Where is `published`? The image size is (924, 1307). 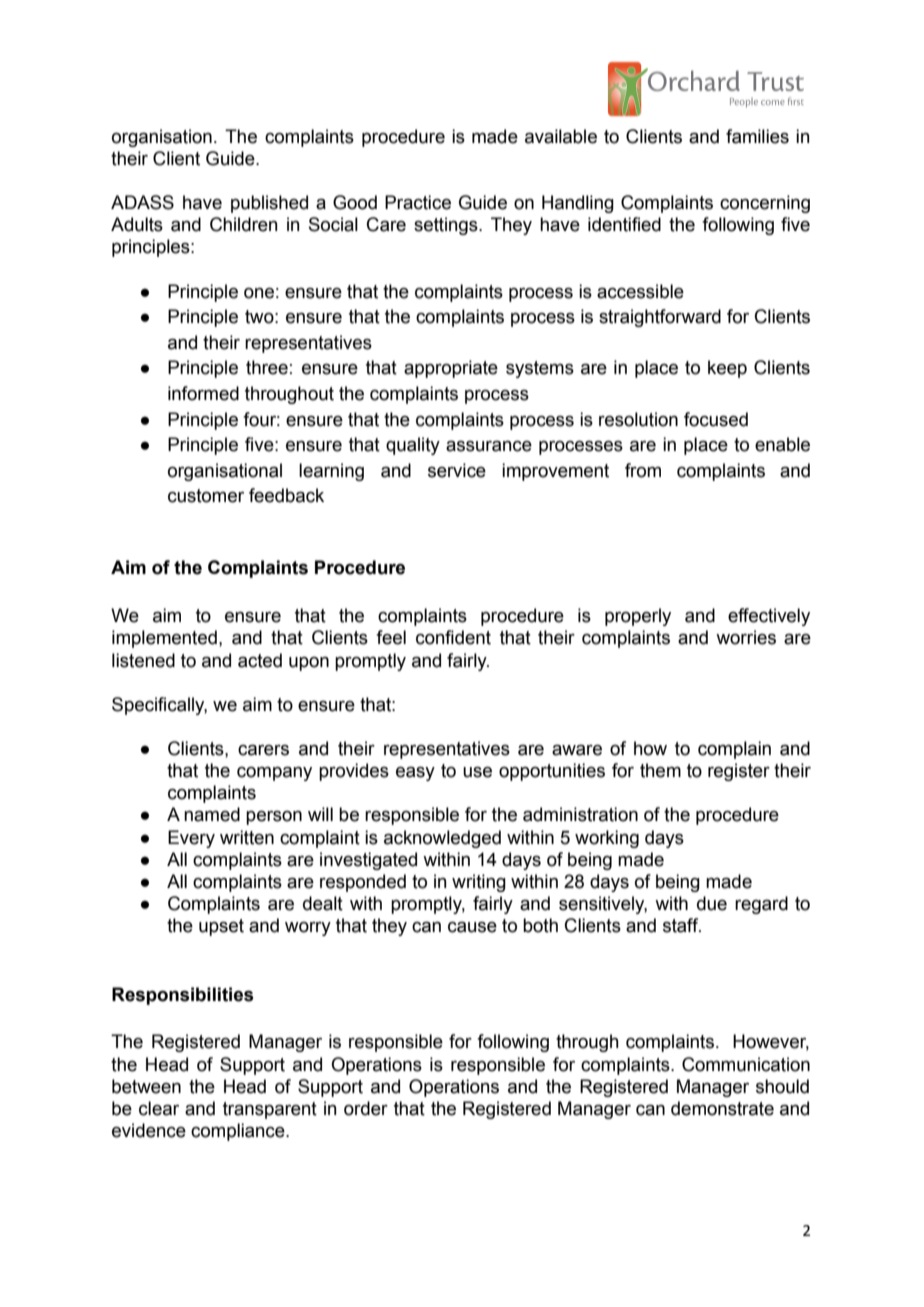
published is located at coordinates (269, 204).
